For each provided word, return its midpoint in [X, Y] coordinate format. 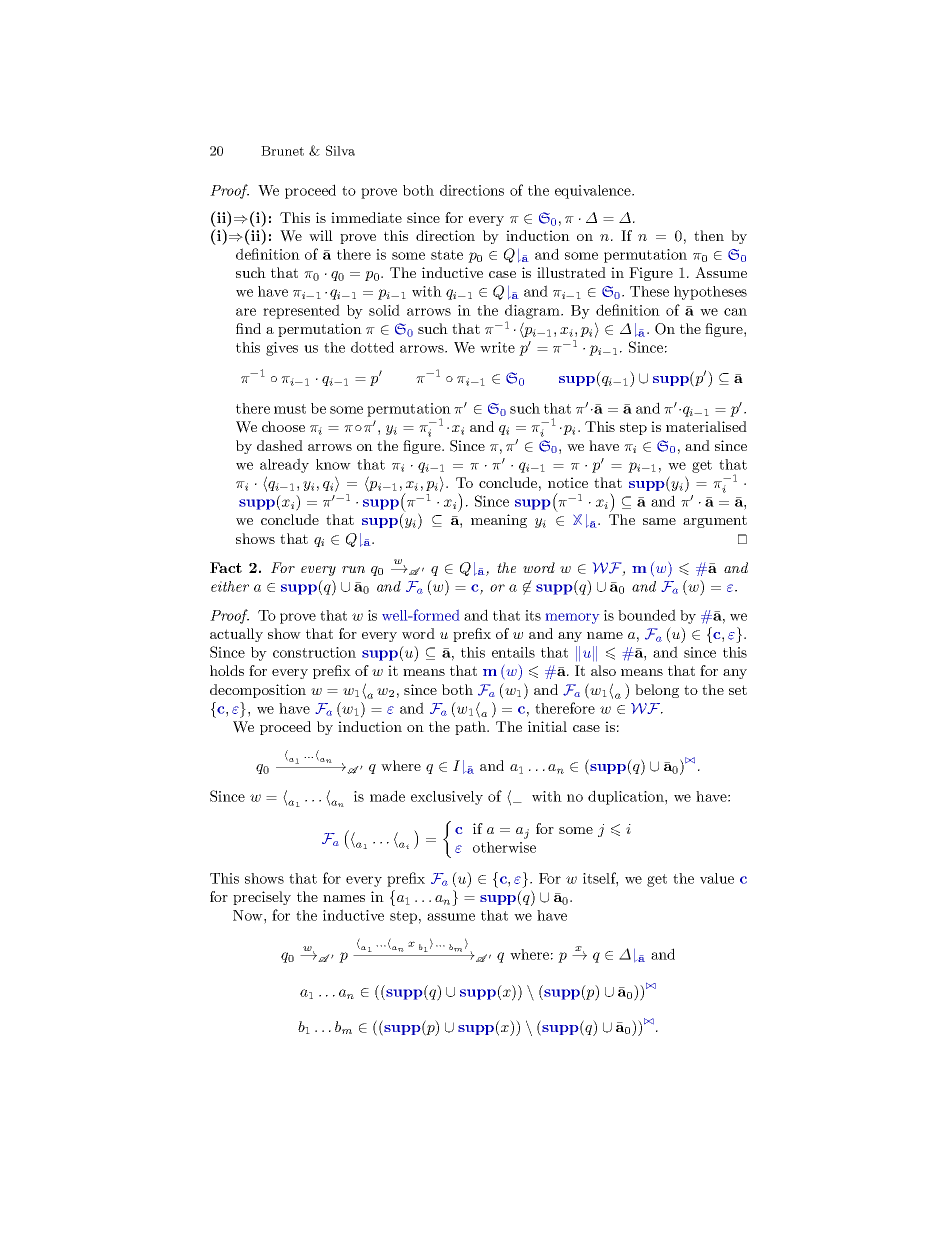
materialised [706, 426]
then [709, 235]
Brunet [282, 151]
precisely [262, 898]
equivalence [594, 192]
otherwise [504, 847]
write [497, 347]
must [290, 409]
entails [513, 652]
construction [314, 652]
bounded [647, 615]
